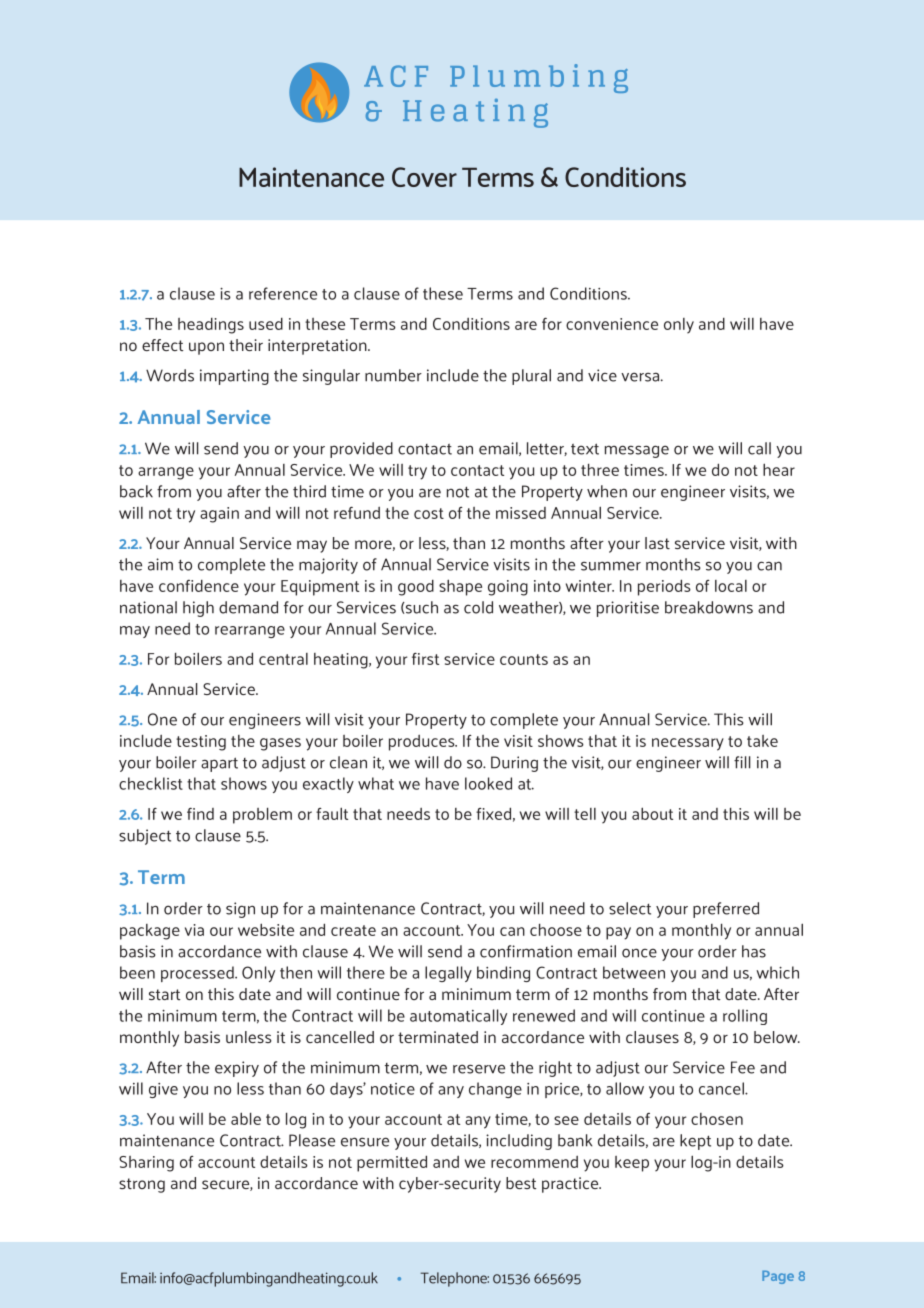 This screenshot has height=1308, width=924. What do you see at coordinates (612, 324) in the screenshot?
I see `convenience` at bounding box center [612, 324].
